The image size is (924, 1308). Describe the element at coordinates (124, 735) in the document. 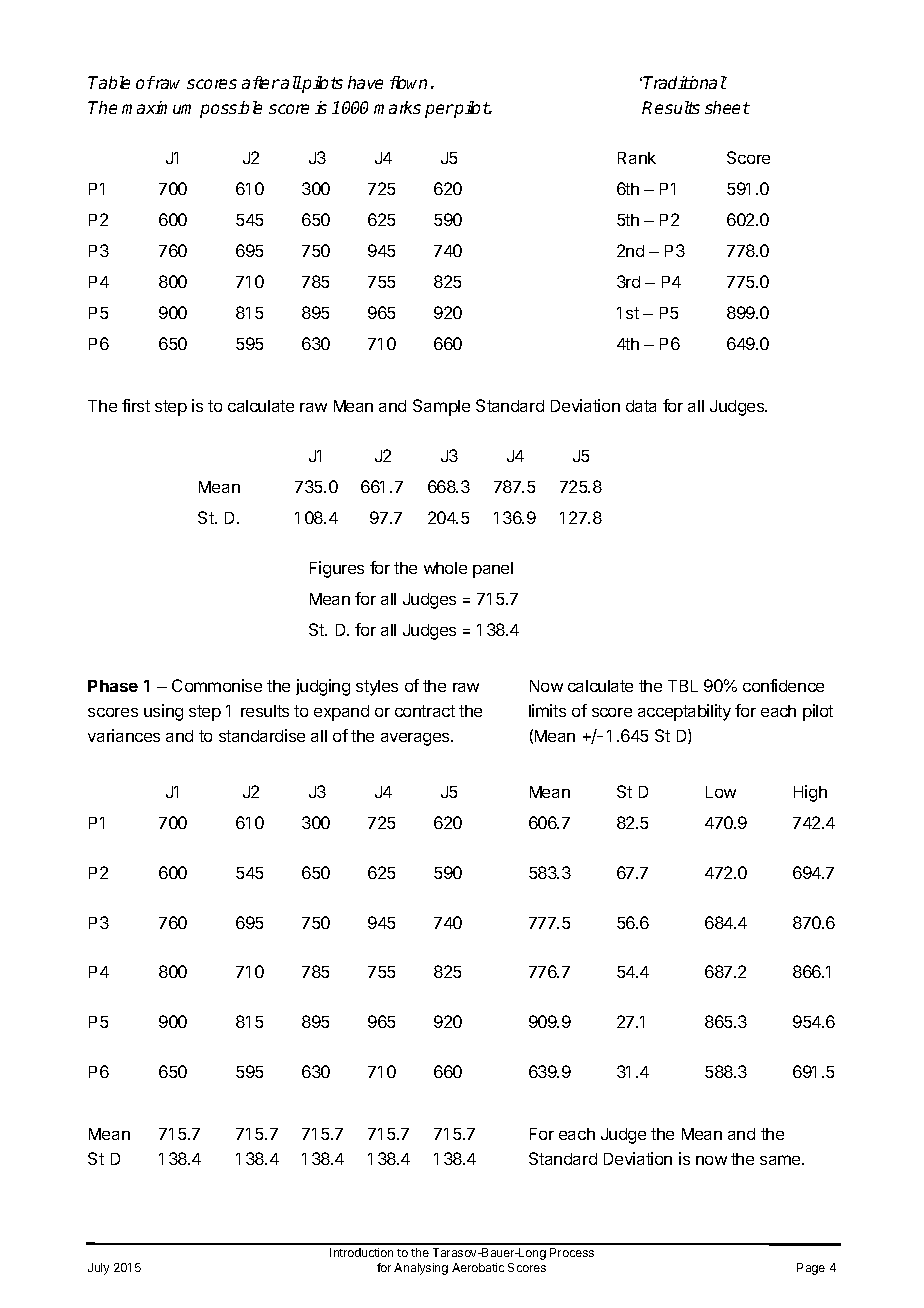

I see `variances` at that location.
